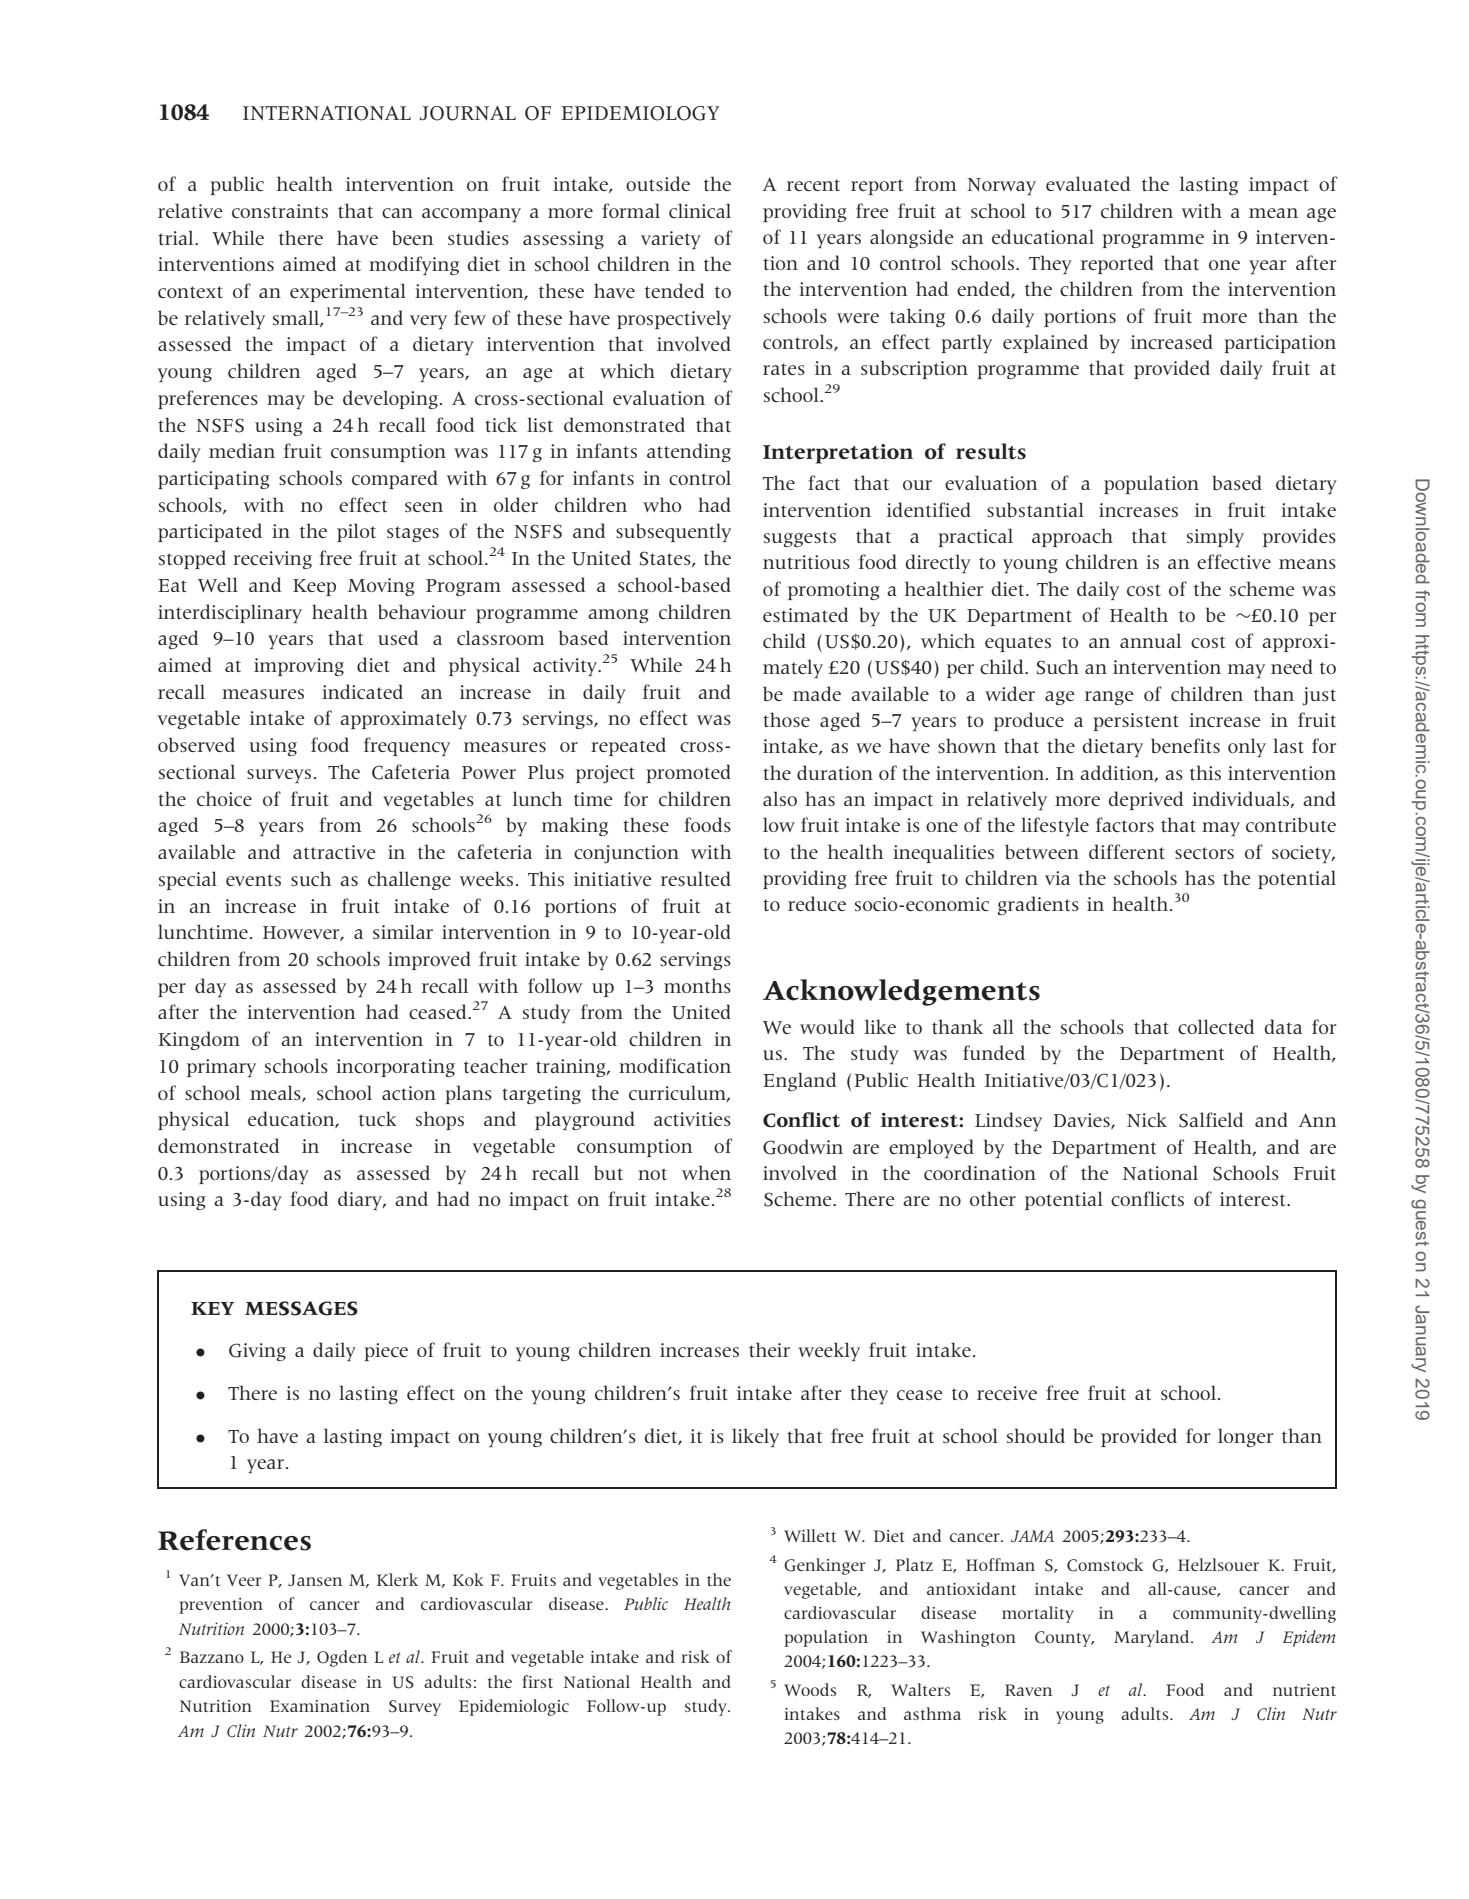 Image resolution: width=1469 pixels, height=1899 pixels. Describe the element at coordinates (817, 903) in the screenshot. I see `reduce` at that location.
